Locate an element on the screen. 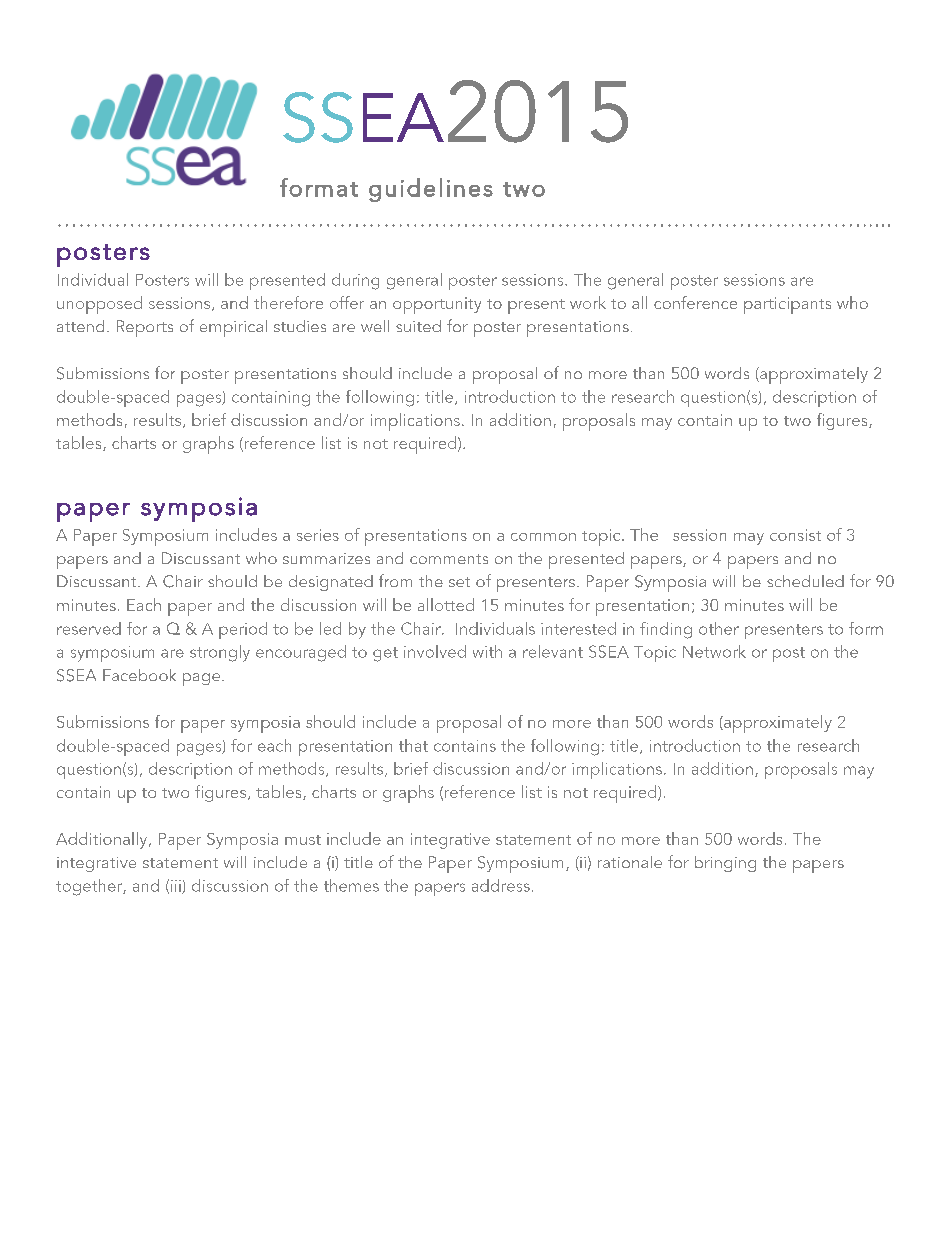 This screenshot has width=952, height=1233. address is located at coordinates (501, 885).
